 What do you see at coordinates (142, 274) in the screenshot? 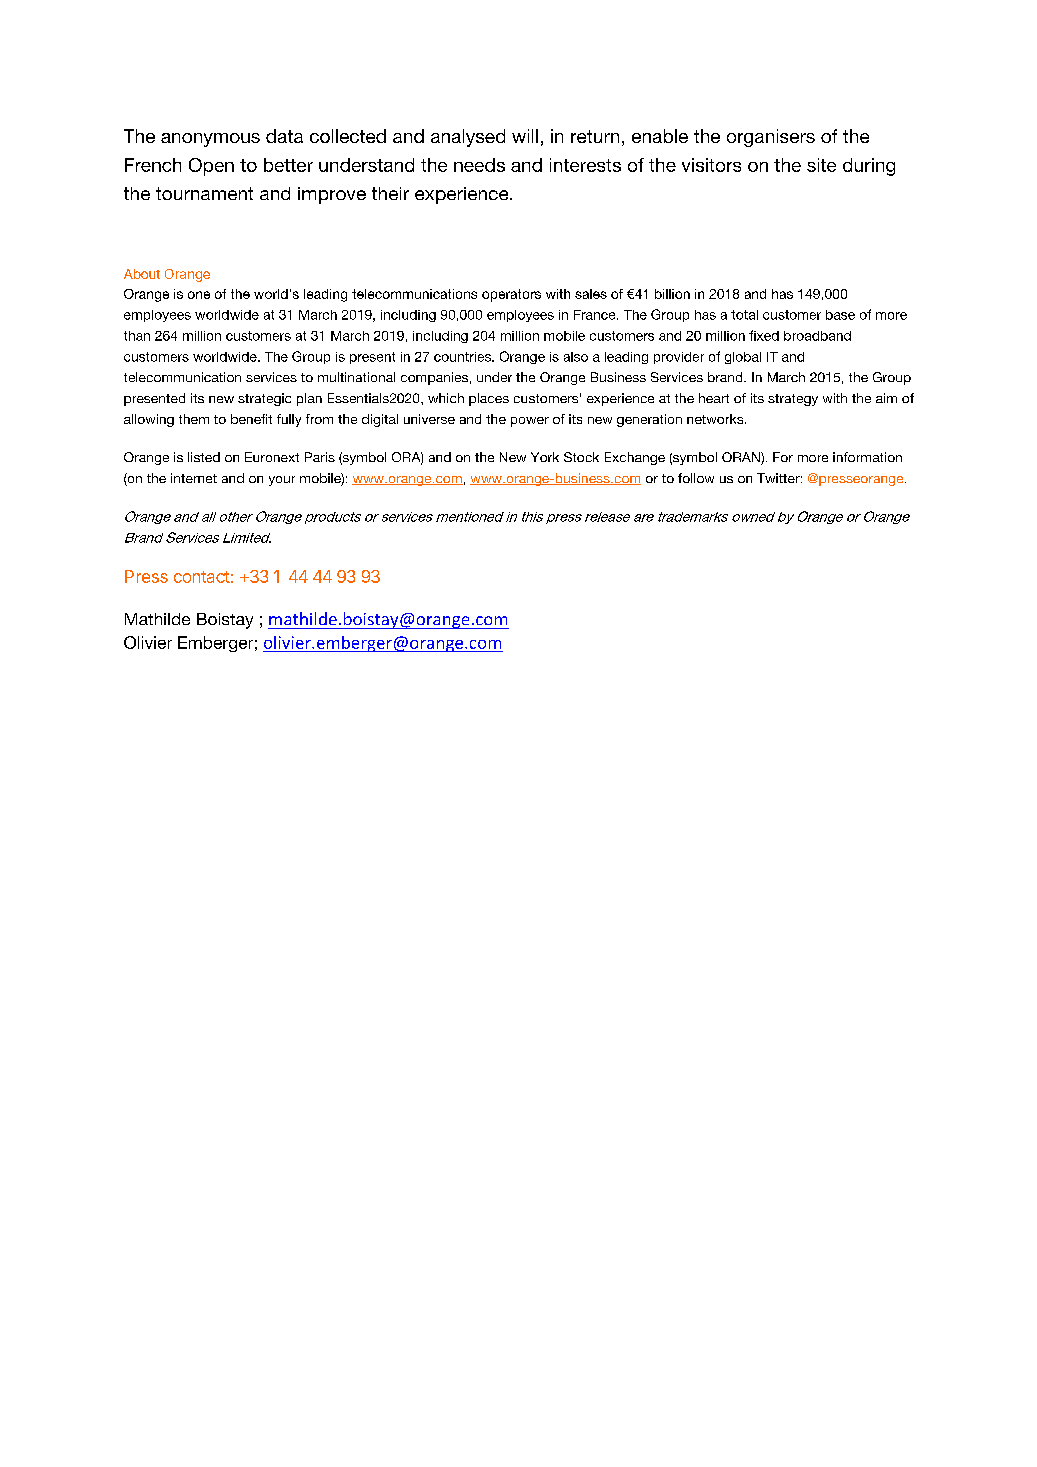
I see `About` at bounding box center [142, 274].
